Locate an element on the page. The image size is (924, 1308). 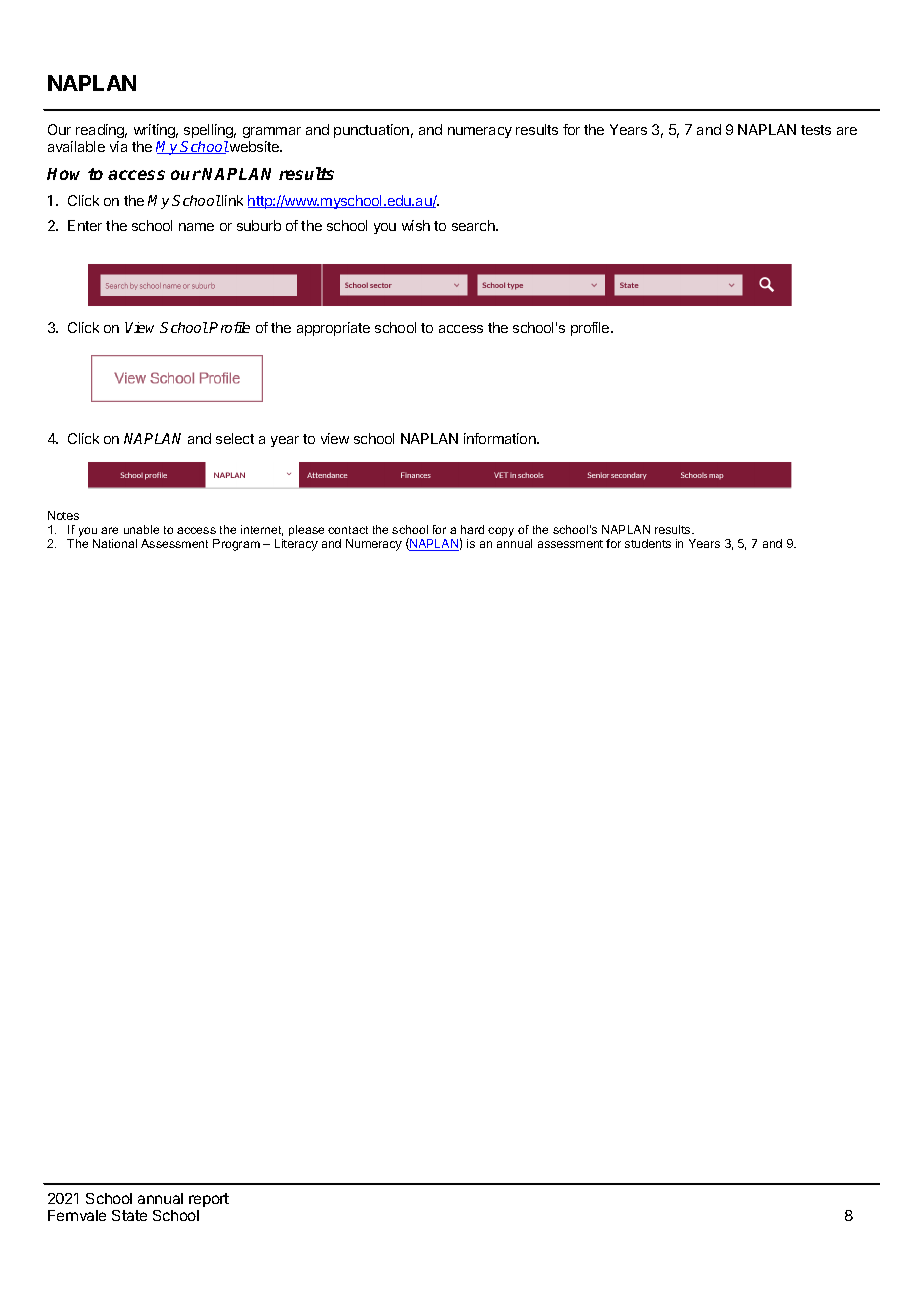
tests is located at coordinates (816, 130).
